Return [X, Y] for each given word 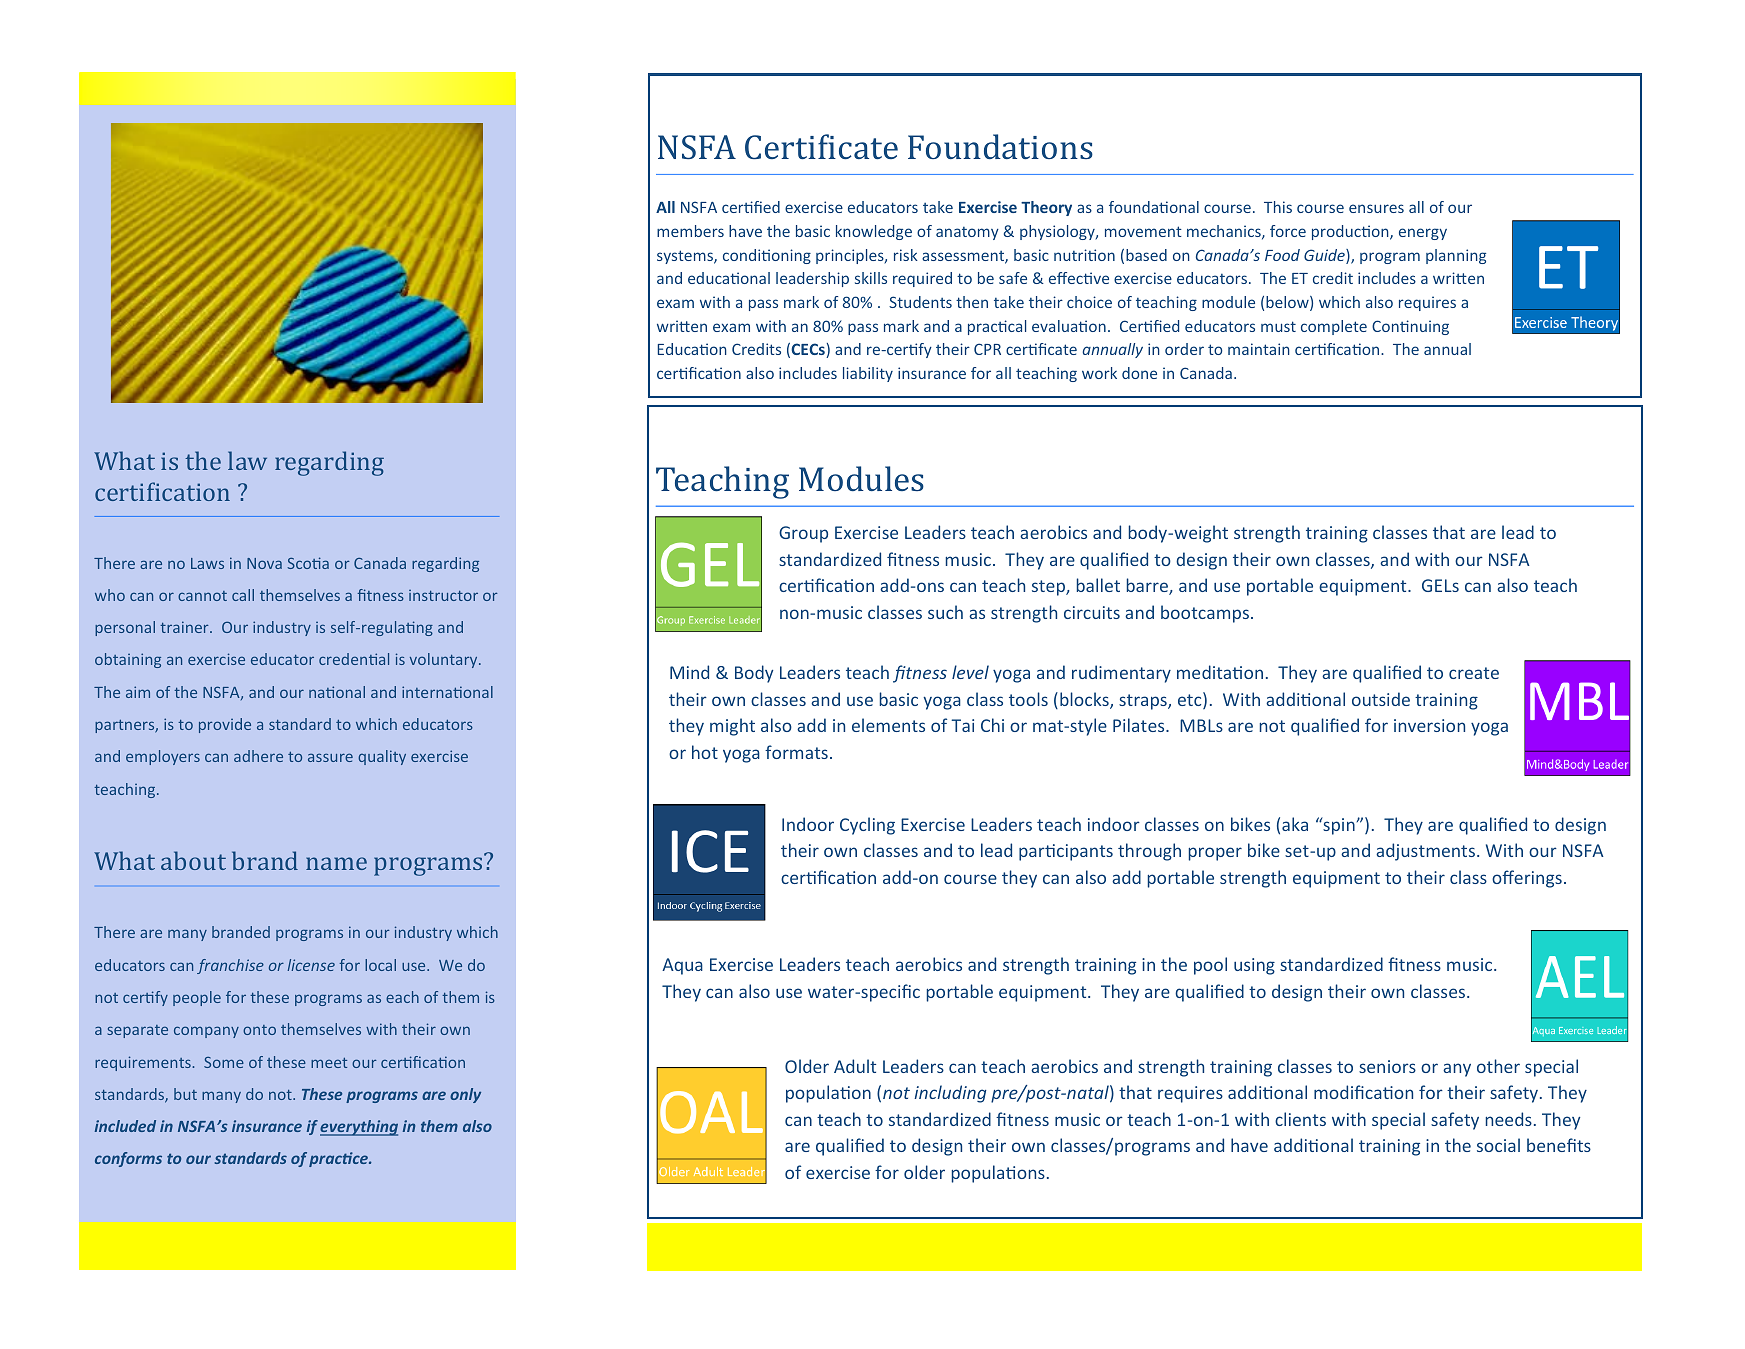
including [950, 1094]
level [970, 672]
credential [354, 659]
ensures [1376, 208]
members [690, 231]
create [1474, 673]
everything [359, 1128]
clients [1300, 1119]
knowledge [874, 232]
